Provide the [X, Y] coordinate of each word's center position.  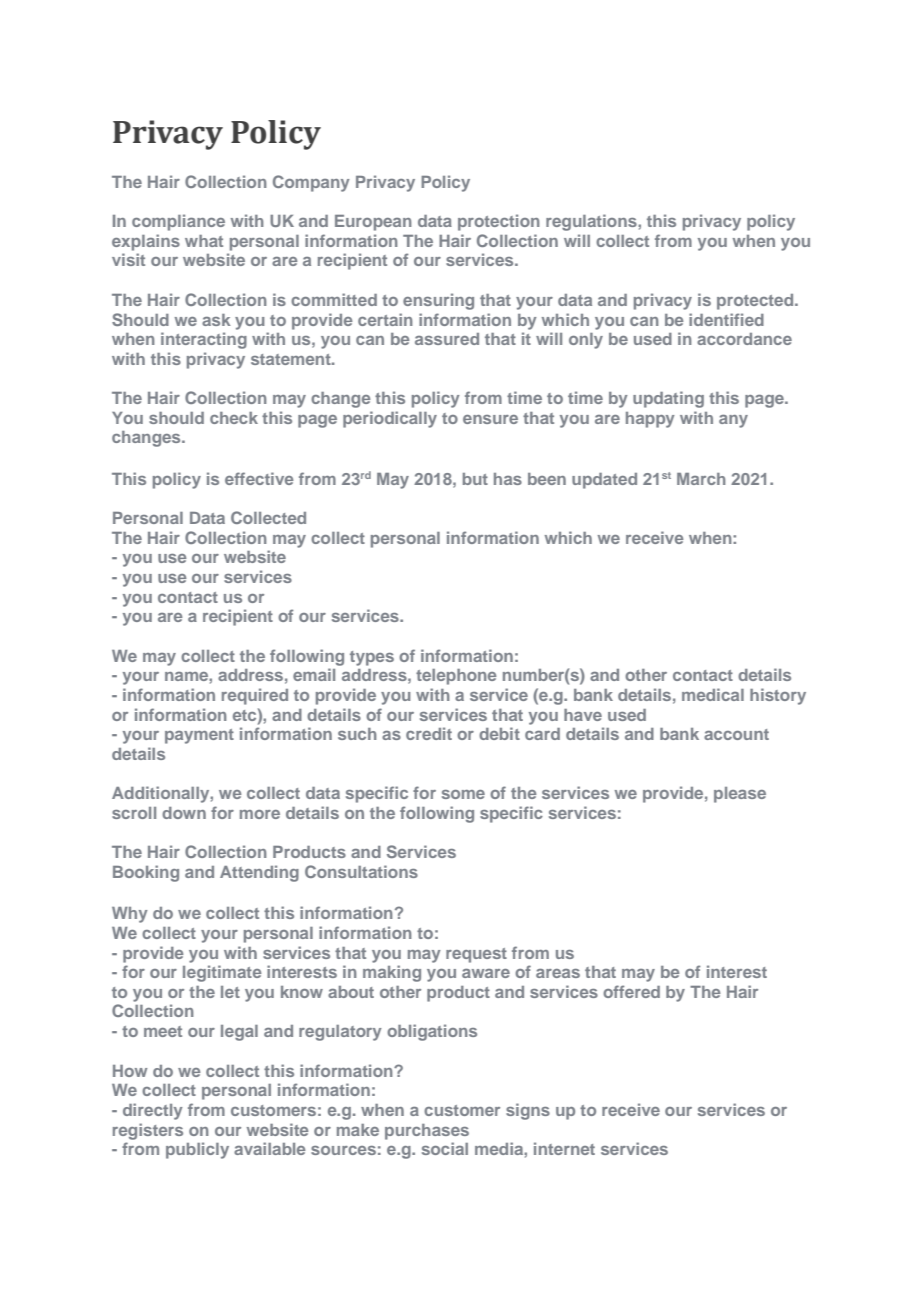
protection [499, 222]
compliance [178, 222]
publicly [197, 1150]
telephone [456, 677]
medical [713, 694]
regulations [592, 222]
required [255, 696]
